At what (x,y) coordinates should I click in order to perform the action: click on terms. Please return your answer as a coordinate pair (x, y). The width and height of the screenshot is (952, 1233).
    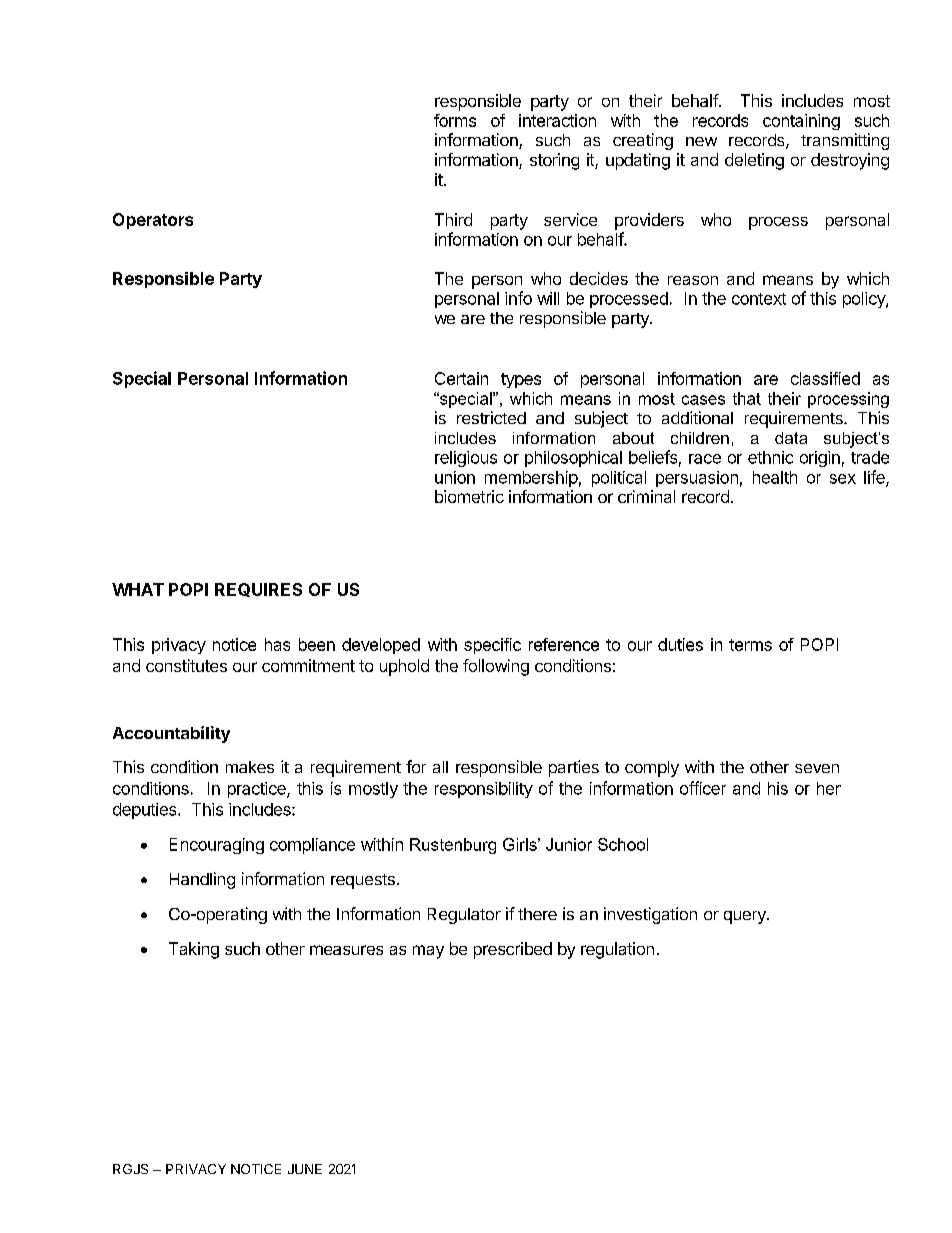
    Looking at the image, I should click on (750, 645).
